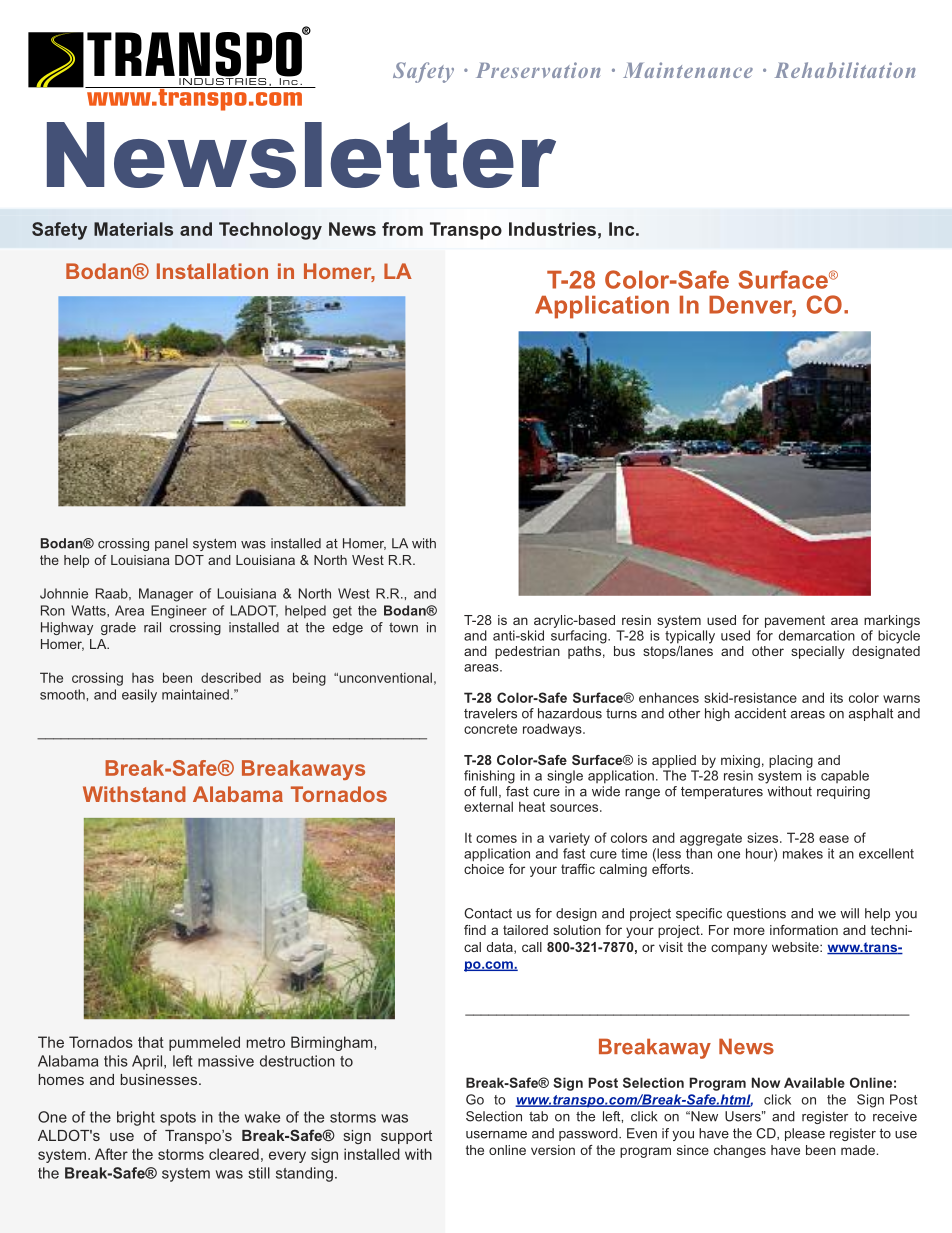 The height and width of the screenshot is (1233, 952). I want to click on town, so click(403, 628).
